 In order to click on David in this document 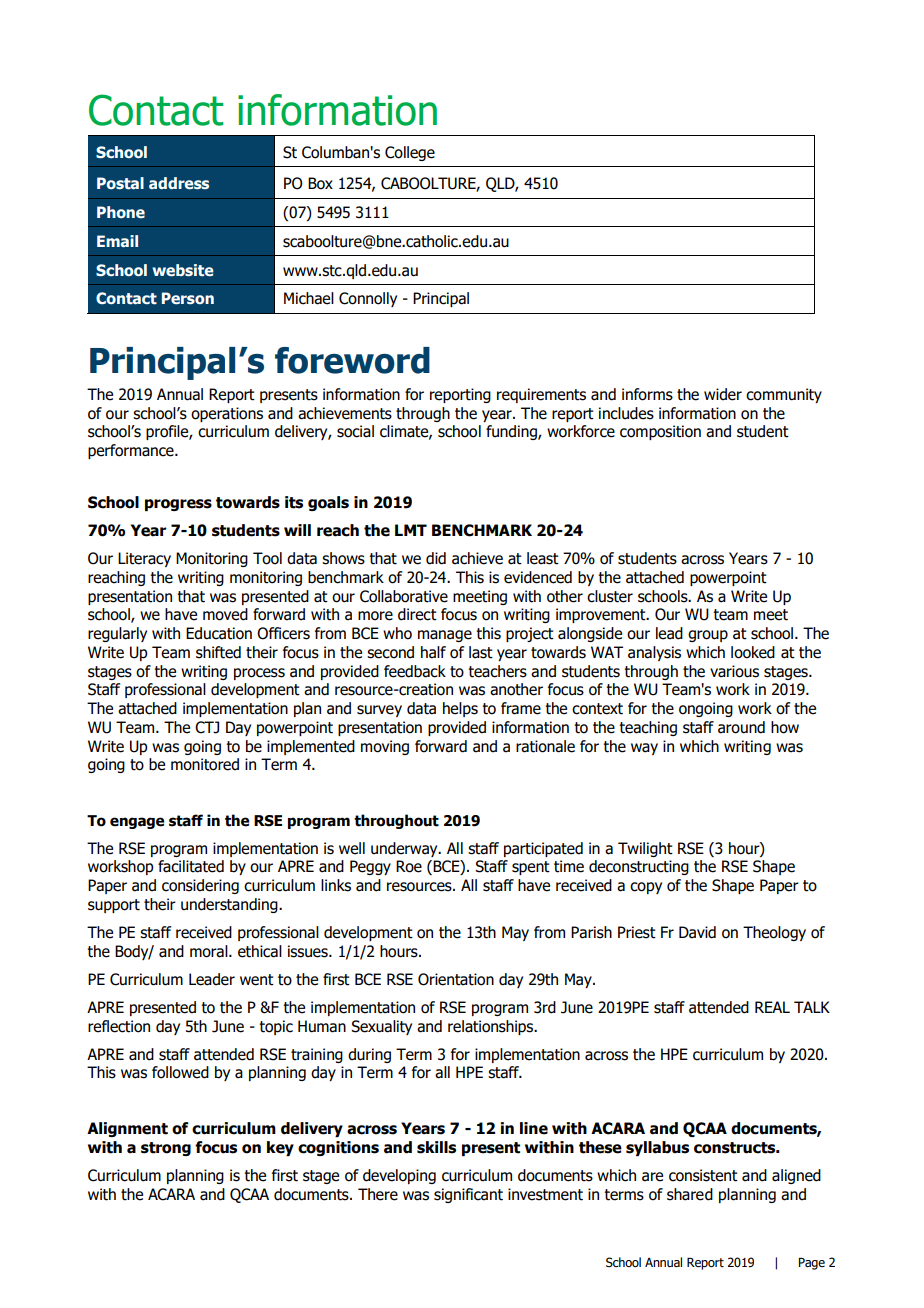, I will do `click(697, 932)`.
